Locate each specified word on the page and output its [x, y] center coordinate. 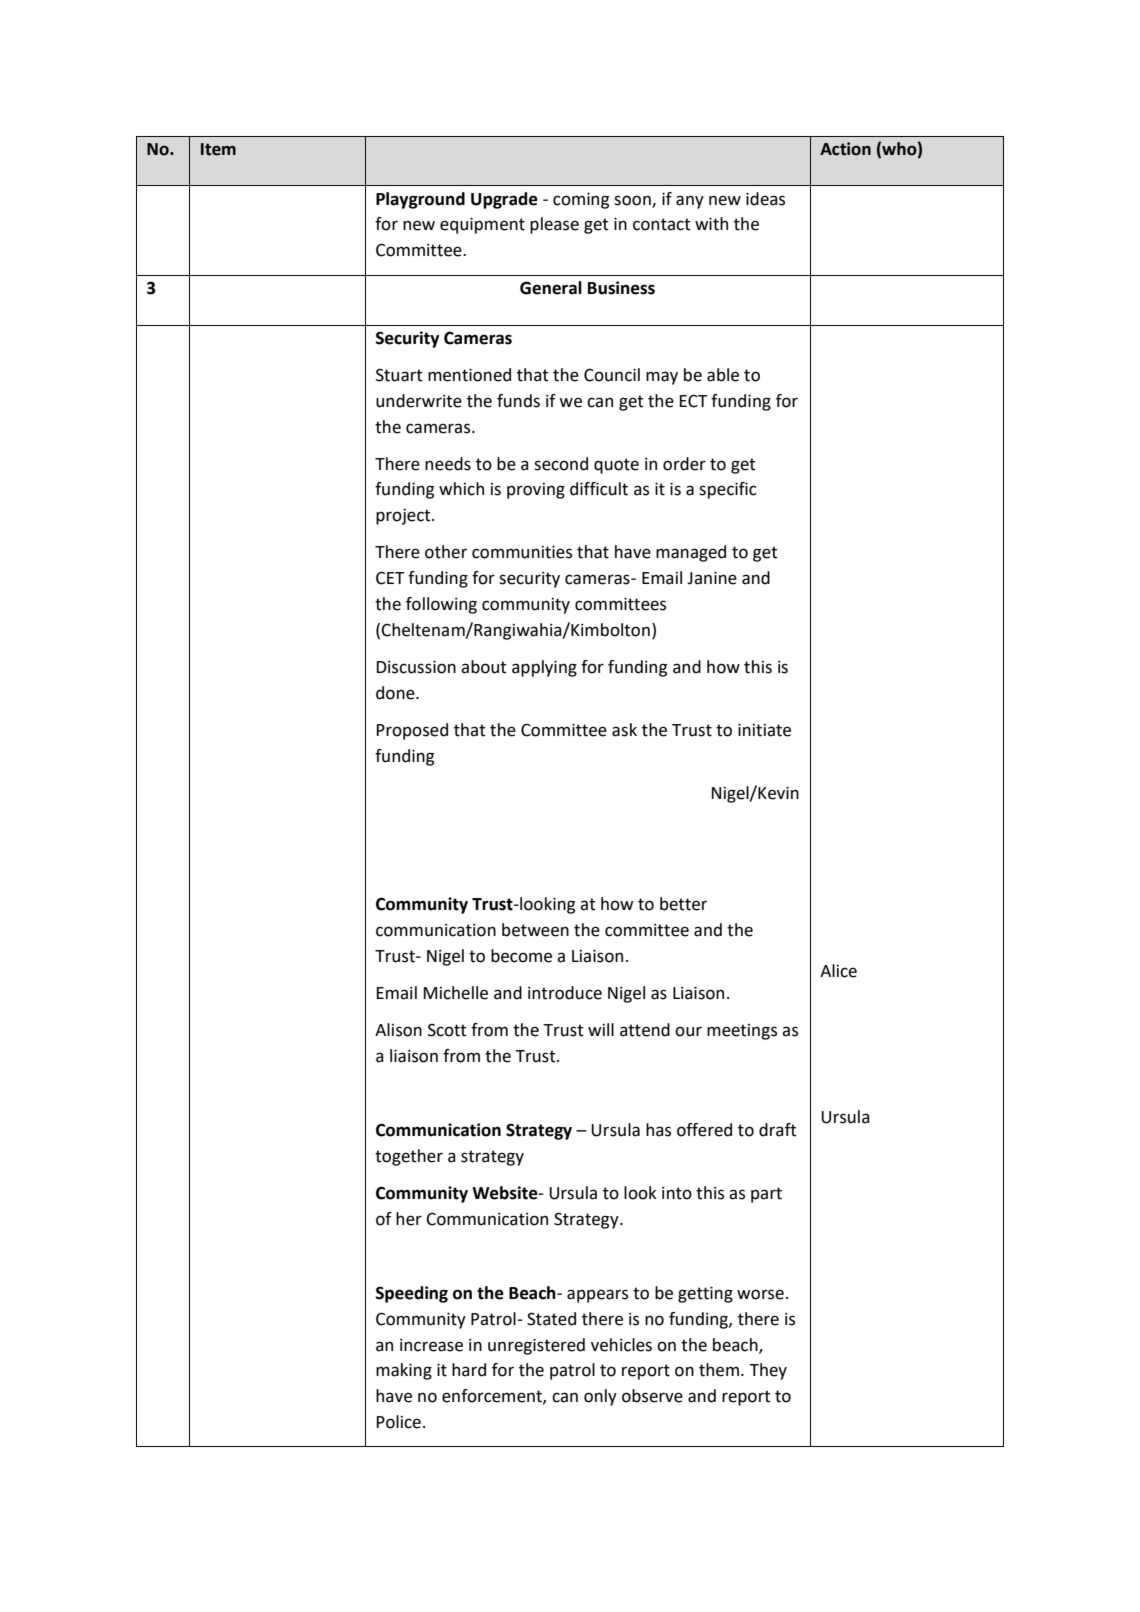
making [404, 1371]
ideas [765, 199]
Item [218, 149]
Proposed [412, 731]
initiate [764, 730]
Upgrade [504, 200]
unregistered [536, 1346]
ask [624, 730]
